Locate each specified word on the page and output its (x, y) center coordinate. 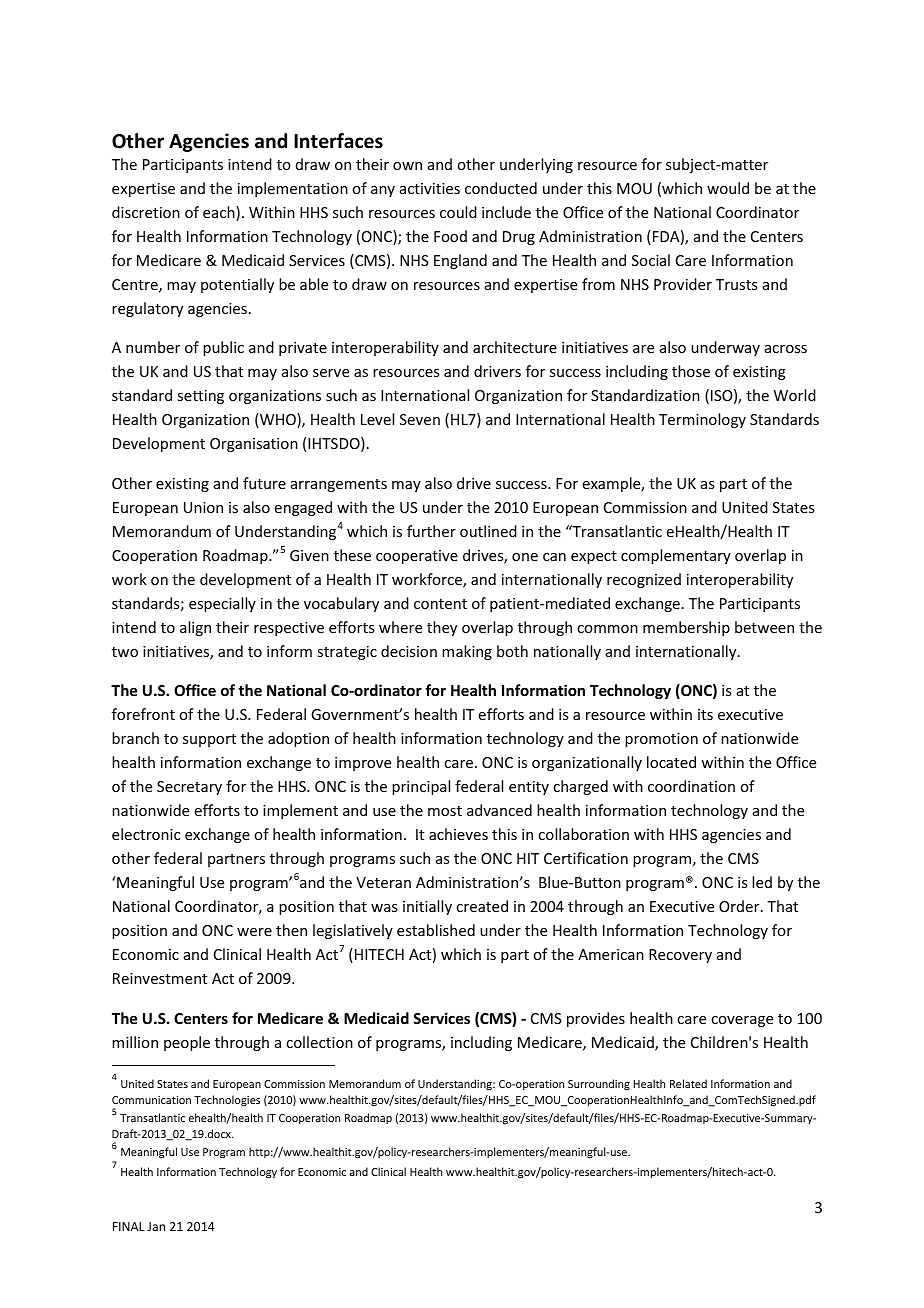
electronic (146, 834)
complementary (676, 556)
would (728, 188)
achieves (458, 834)
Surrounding (599, 1085)
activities (430, 188)
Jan (156, 1226)
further (431, 531)
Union (203, 507)
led (762, 882)
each (220, 213)
